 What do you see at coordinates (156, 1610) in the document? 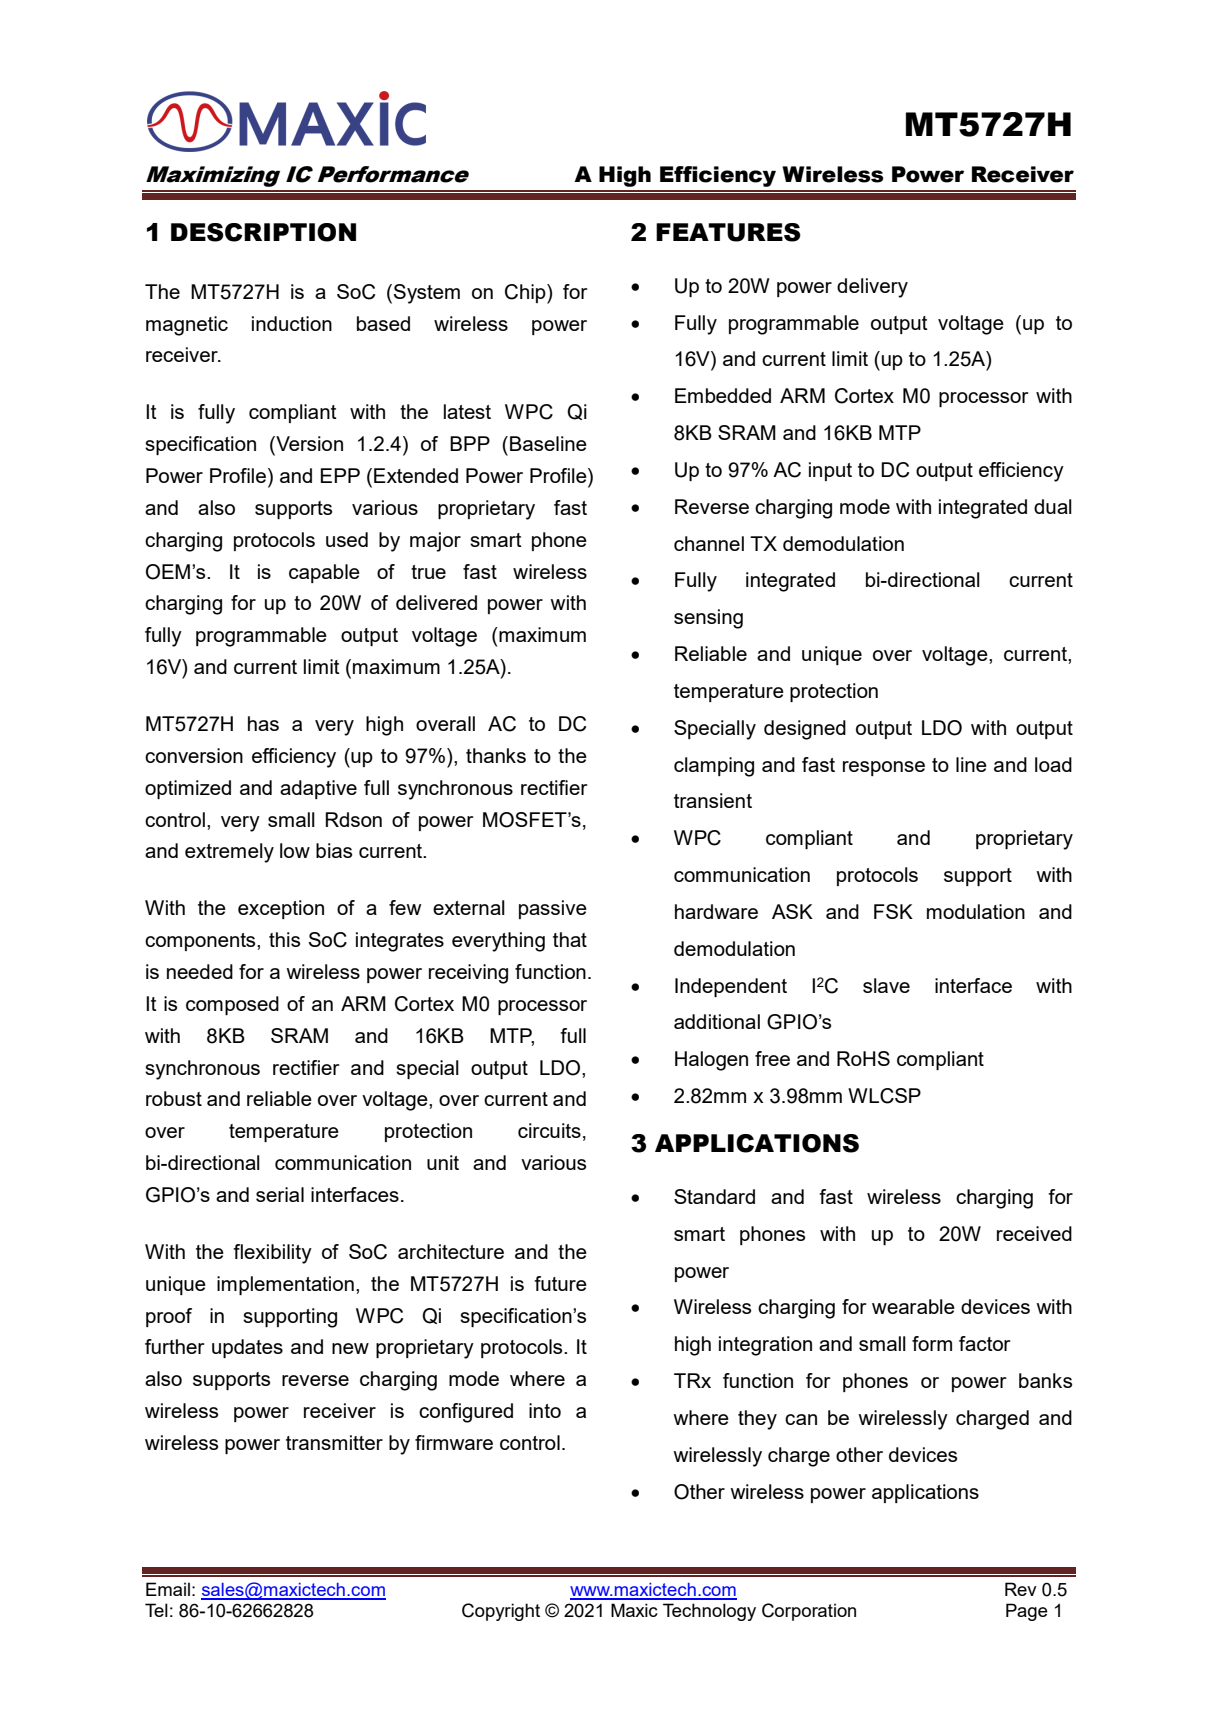
I see `Tel` at bounding box center [156, 1610].
